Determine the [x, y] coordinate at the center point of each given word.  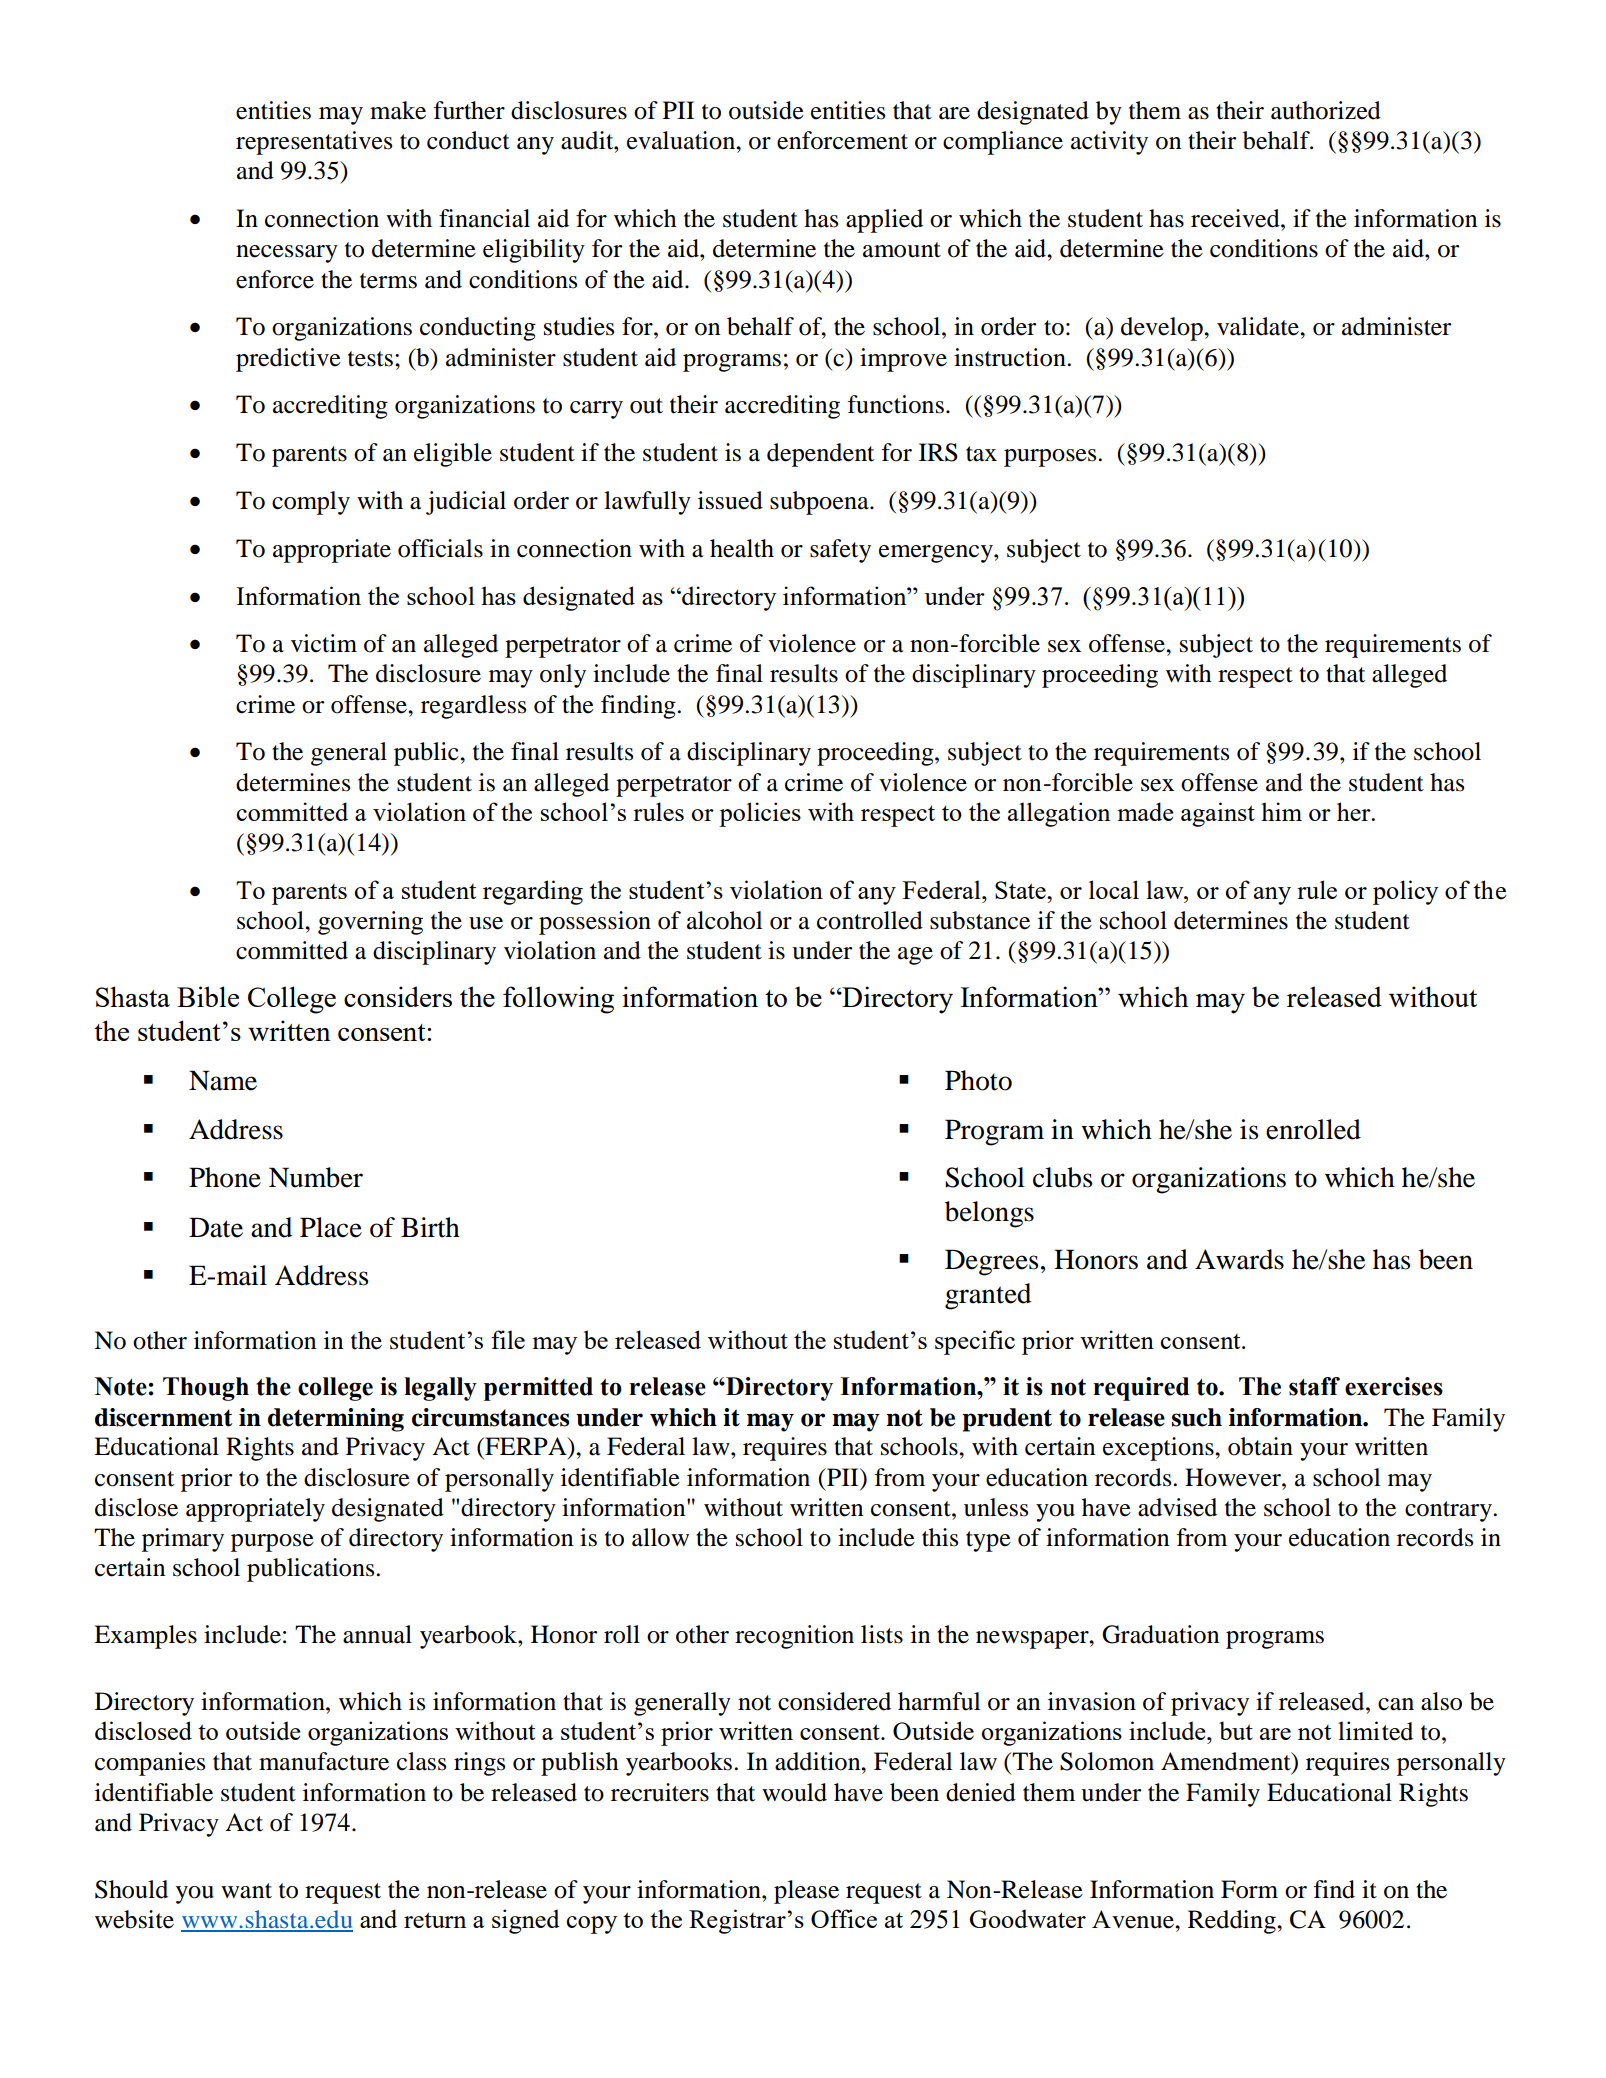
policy [1405, 892]
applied [884, 221]
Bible [208, 996]
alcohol [724, 920]
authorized [1326, 110]
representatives [314, 143]
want [246, 1891]
